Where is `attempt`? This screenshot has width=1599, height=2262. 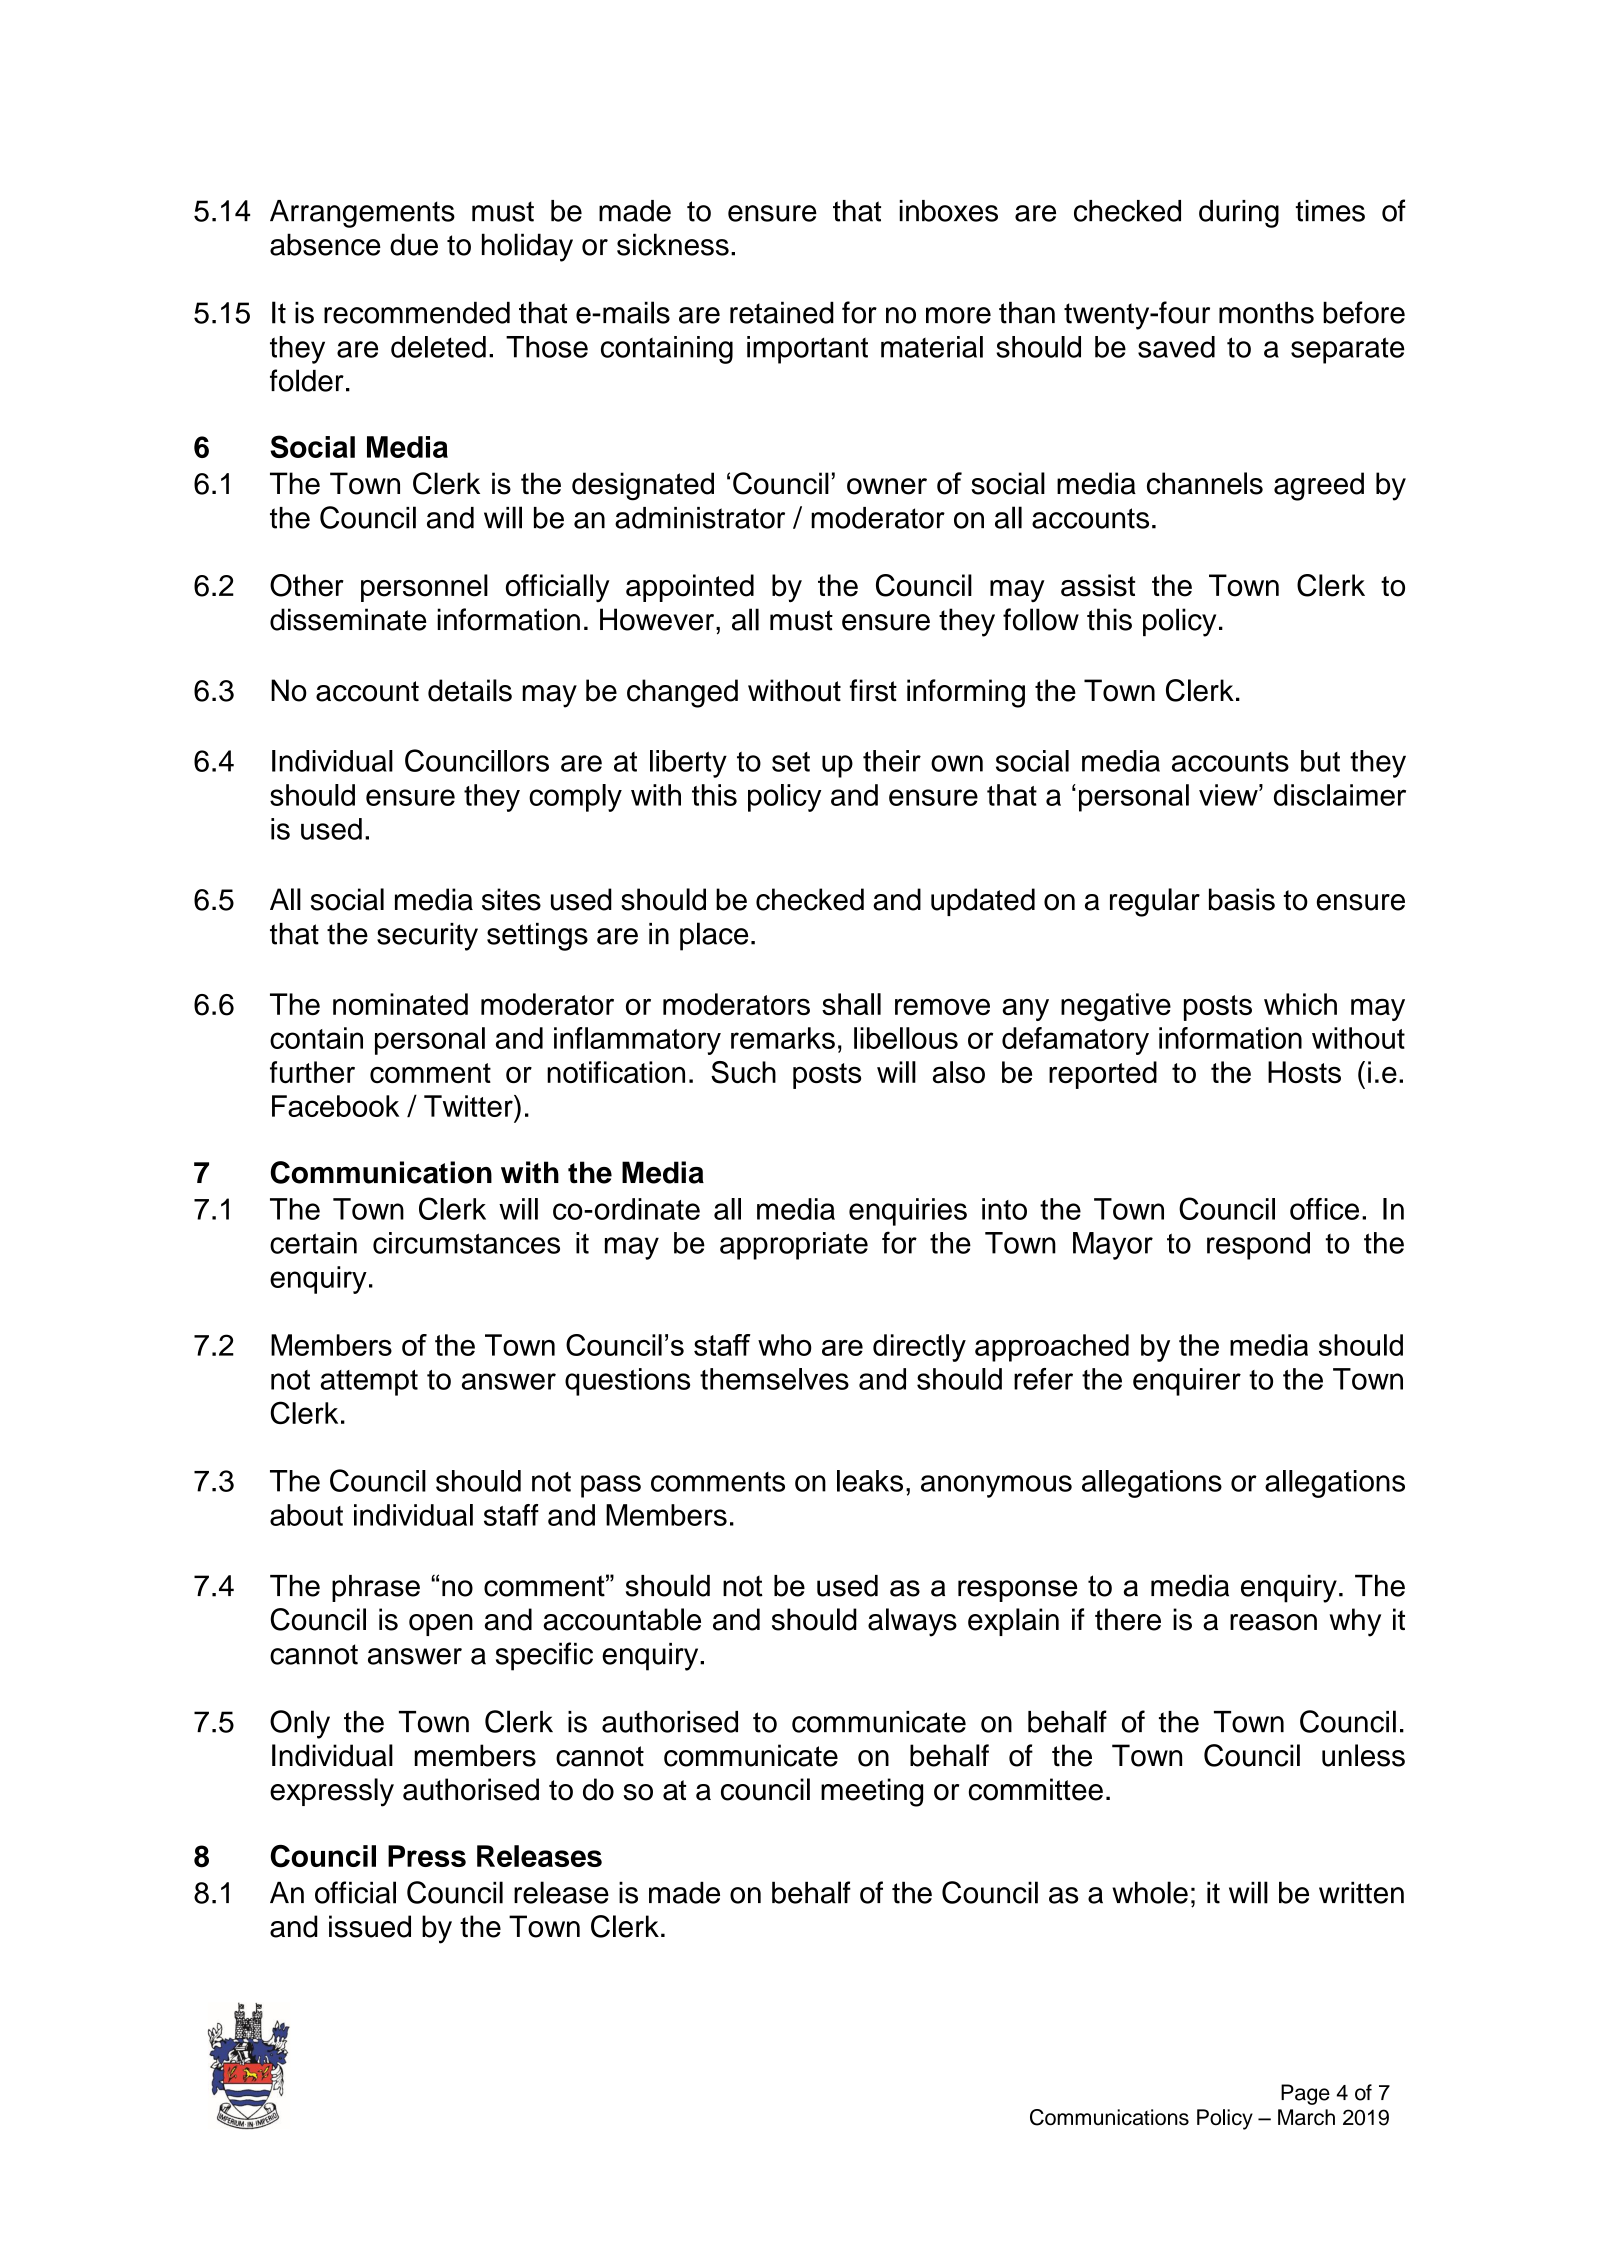
attempt is located at coordinates (369, 1383).
